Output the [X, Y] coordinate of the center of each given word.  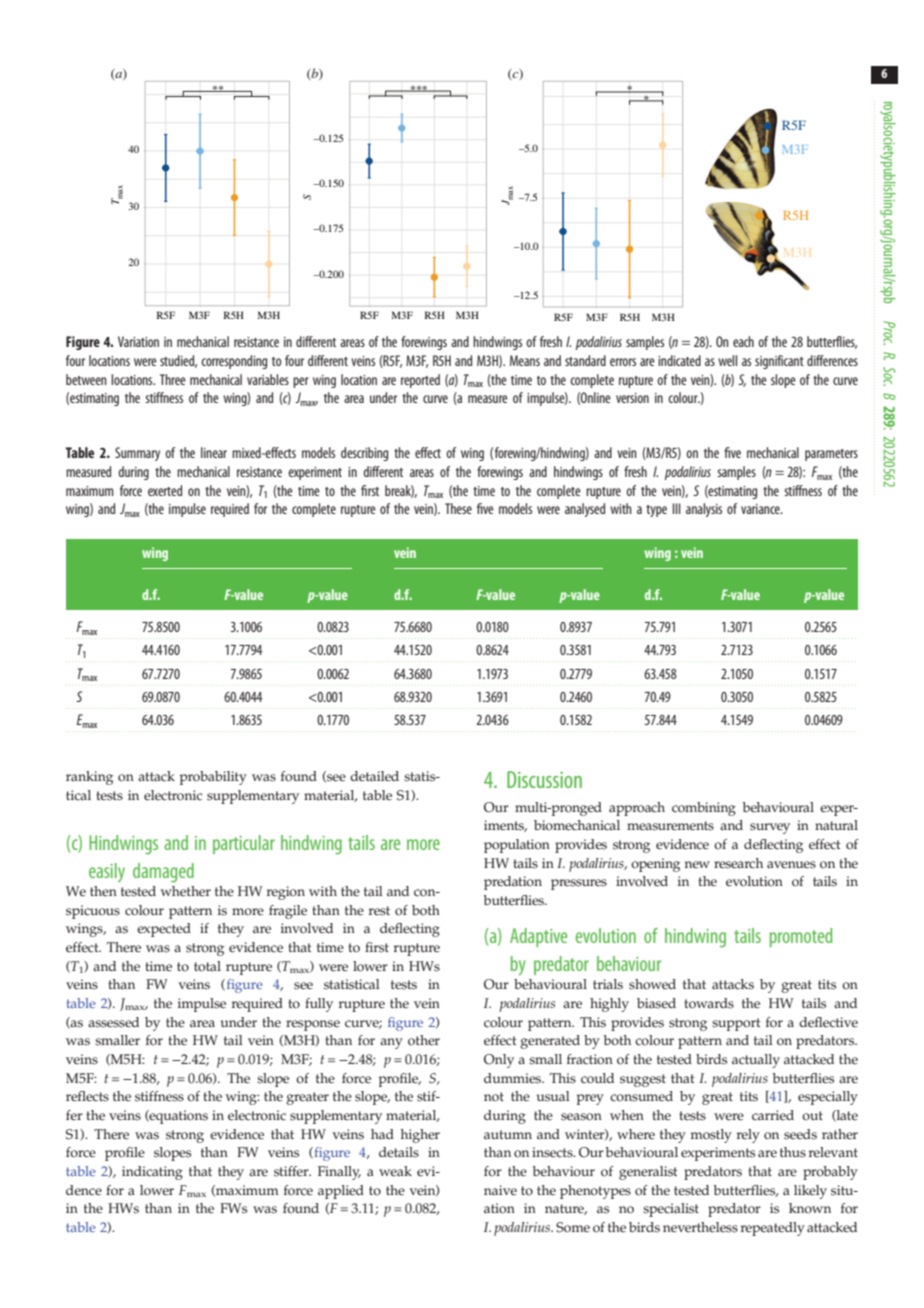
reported [420, 381]
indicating [152, 1173]
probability [213, 778]
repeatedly [773, 1229]
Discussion [544, 779]
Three [173, 379]
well [727, 360]
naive [500, 1190]
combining [704, 809]
